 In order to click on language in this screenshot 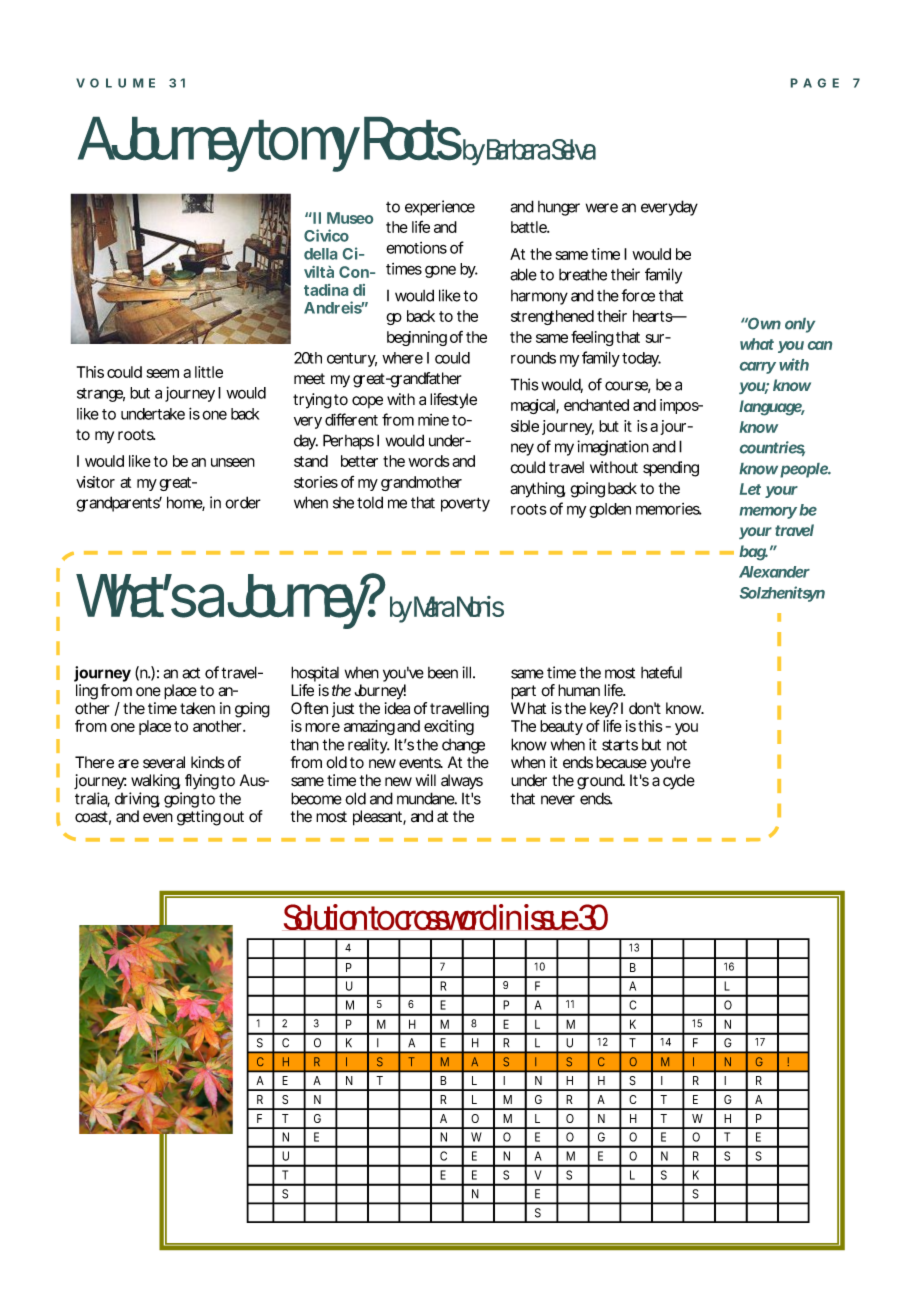, I will do `click(771, 408)`.
